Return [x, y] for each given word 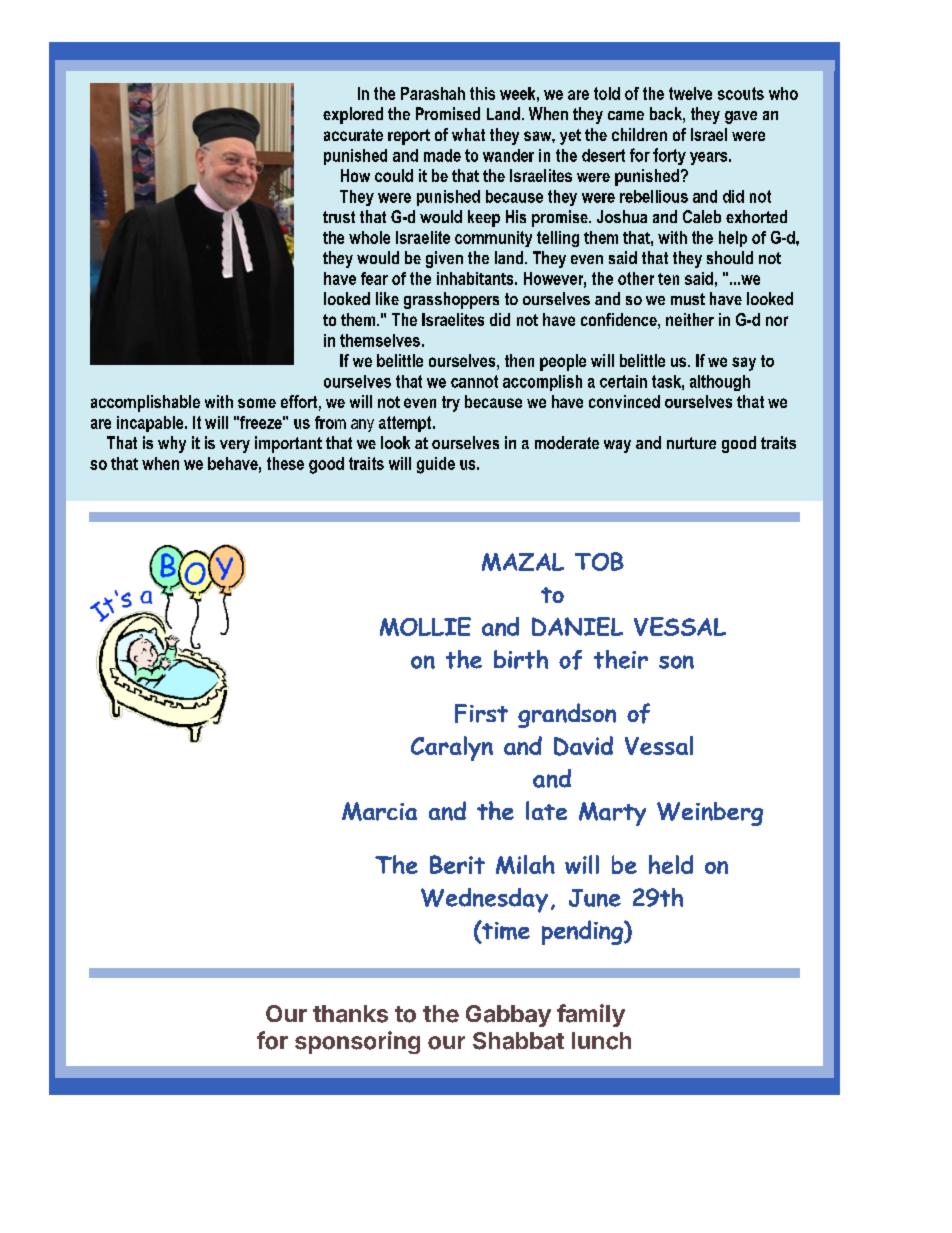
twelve [690, 93]
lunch [601, 1041]
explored [353, 115]
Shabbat [518, 1041]
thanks [350, 1014]
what [468, 134]
